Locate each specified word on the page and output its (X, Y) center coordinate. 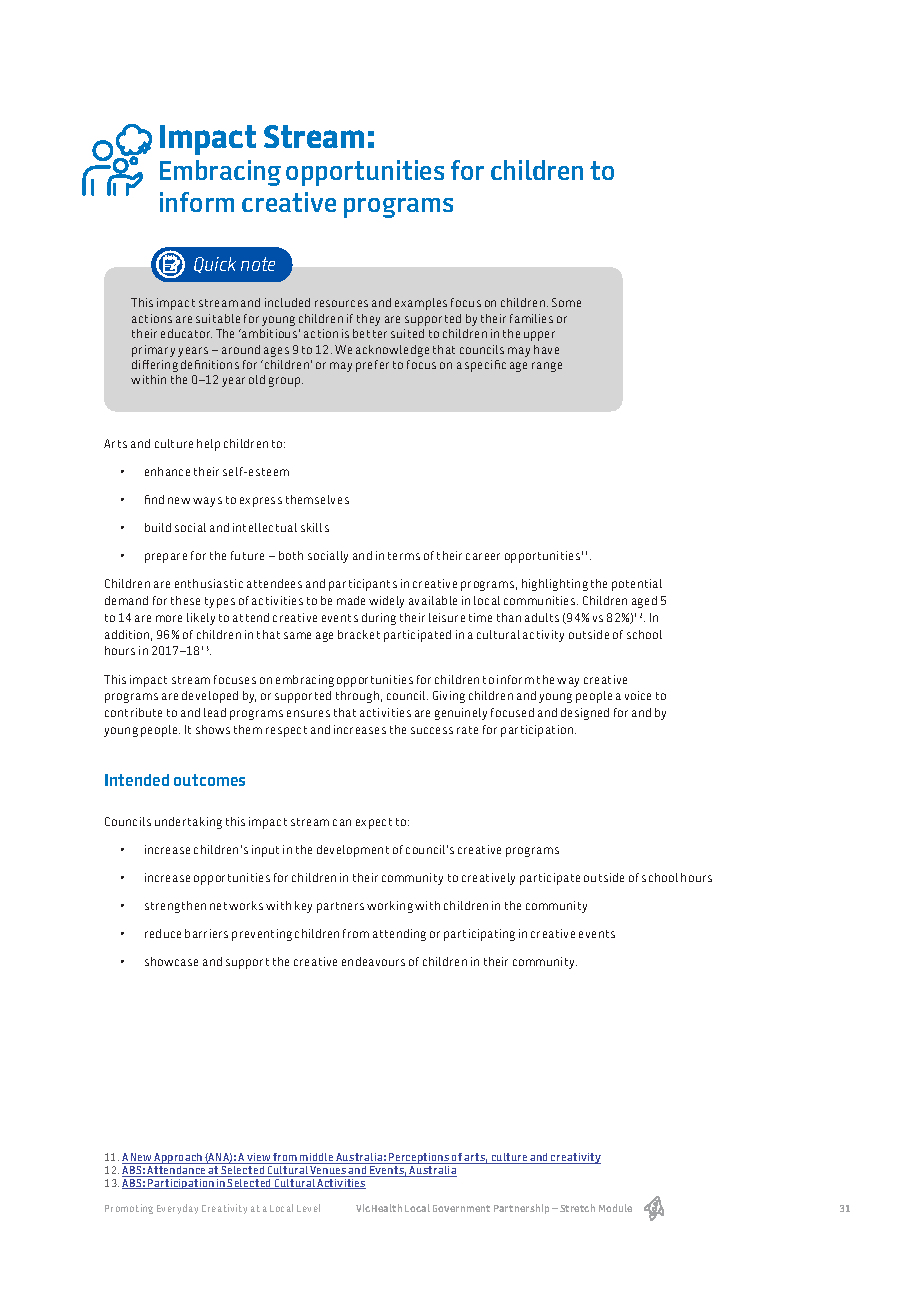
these (185, 600)
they (368, 320)
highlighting (555, 585)
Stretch (577, 1208)
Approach (178, 1160)
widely (386, 602)
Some (566, 302)
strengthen (175, 907)
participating (479, 935)
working (390, 907)
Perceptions (419, 1160)
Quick (215, 265)
